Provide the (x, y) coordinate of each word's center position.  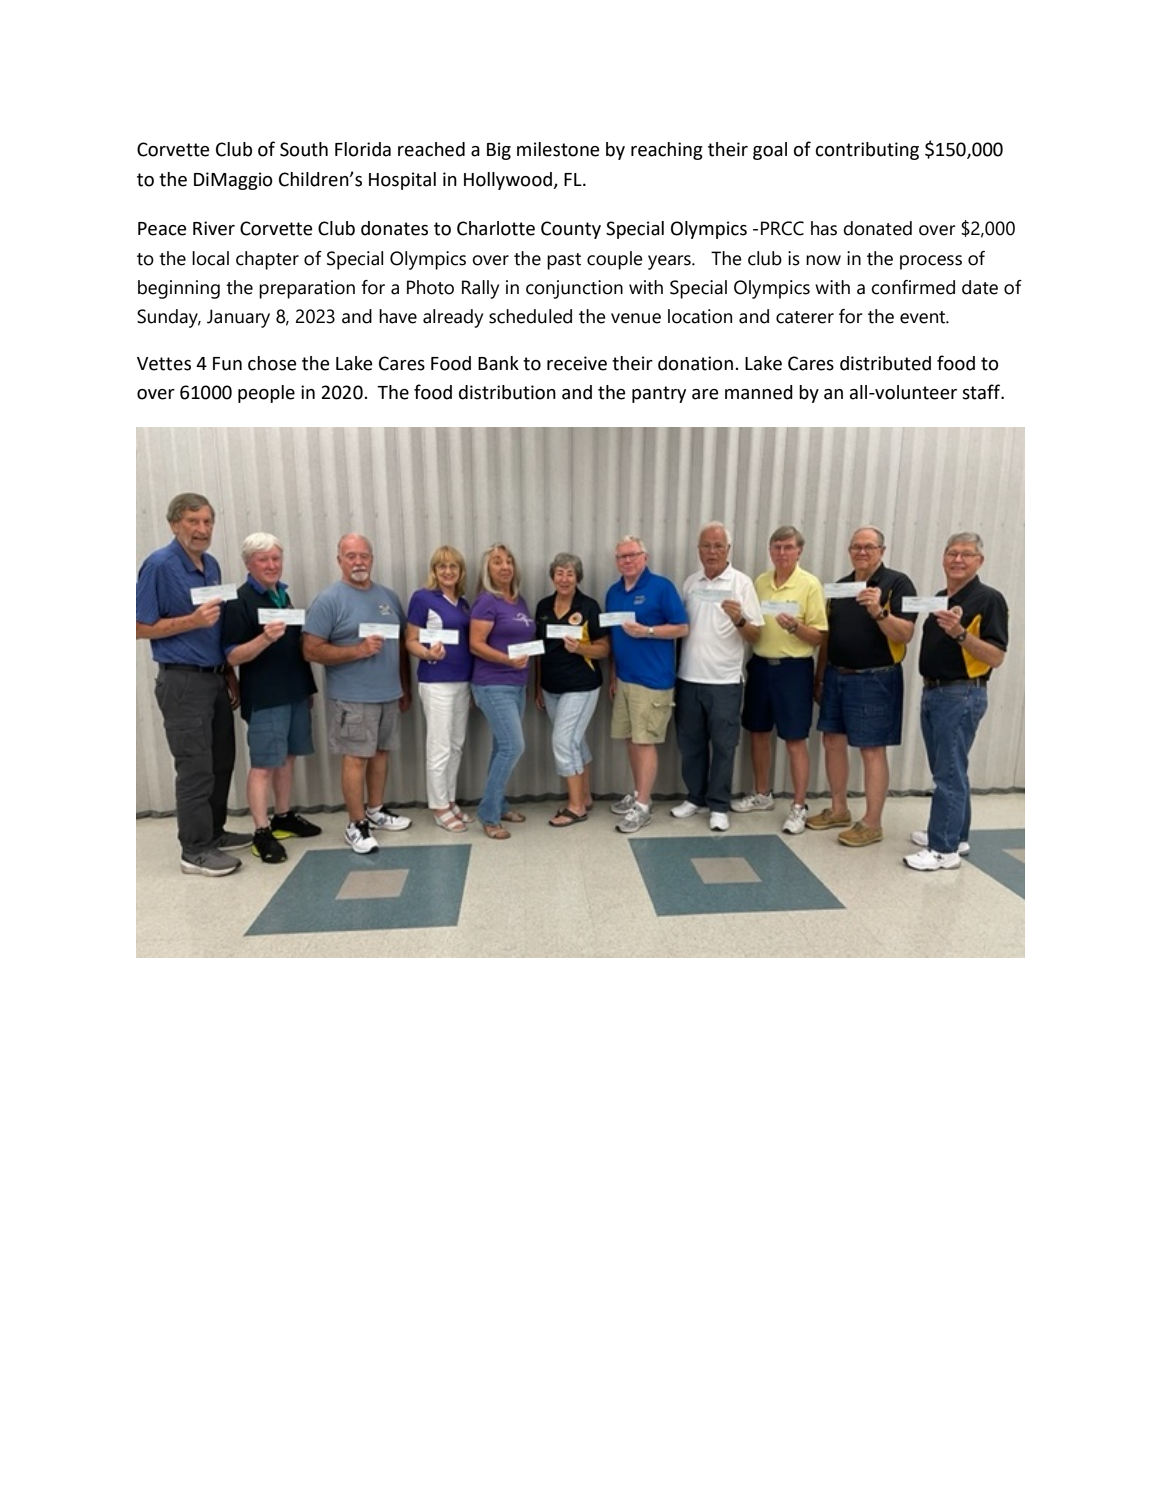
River (214, 228)
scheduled (530, 316)
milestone (558, 149)
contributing (867, 151)
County (571, 230)
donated (877, 228)
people (266, 394)
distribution (507, 392)
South (304, 149)
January (238, 318)
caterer (805, 317)
